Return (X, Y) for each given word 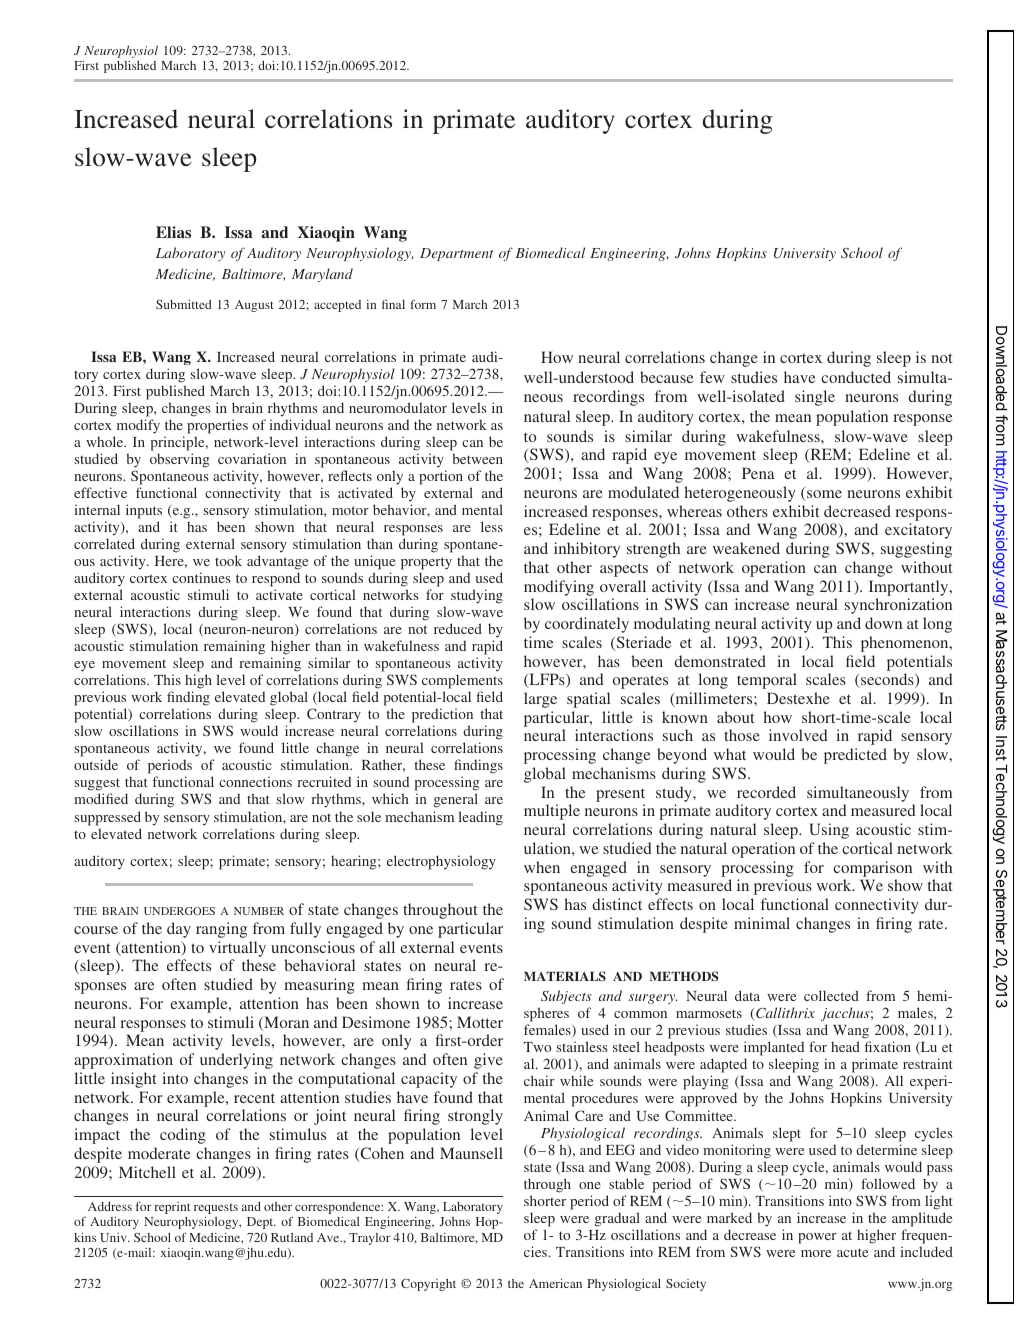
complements (462, 683)
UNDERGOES (179, 911)
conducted (856, 377)
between (477, 458)
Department (457, 254)
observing (180, 460)
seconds (887, 680)
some (823, 495)
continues (201, 577)
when (542, 867)
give (488, 1061)
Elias (173, 232)
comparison (872, 869)
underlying (236, 1061)
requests (216, 1208)
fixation (888, 1046)
